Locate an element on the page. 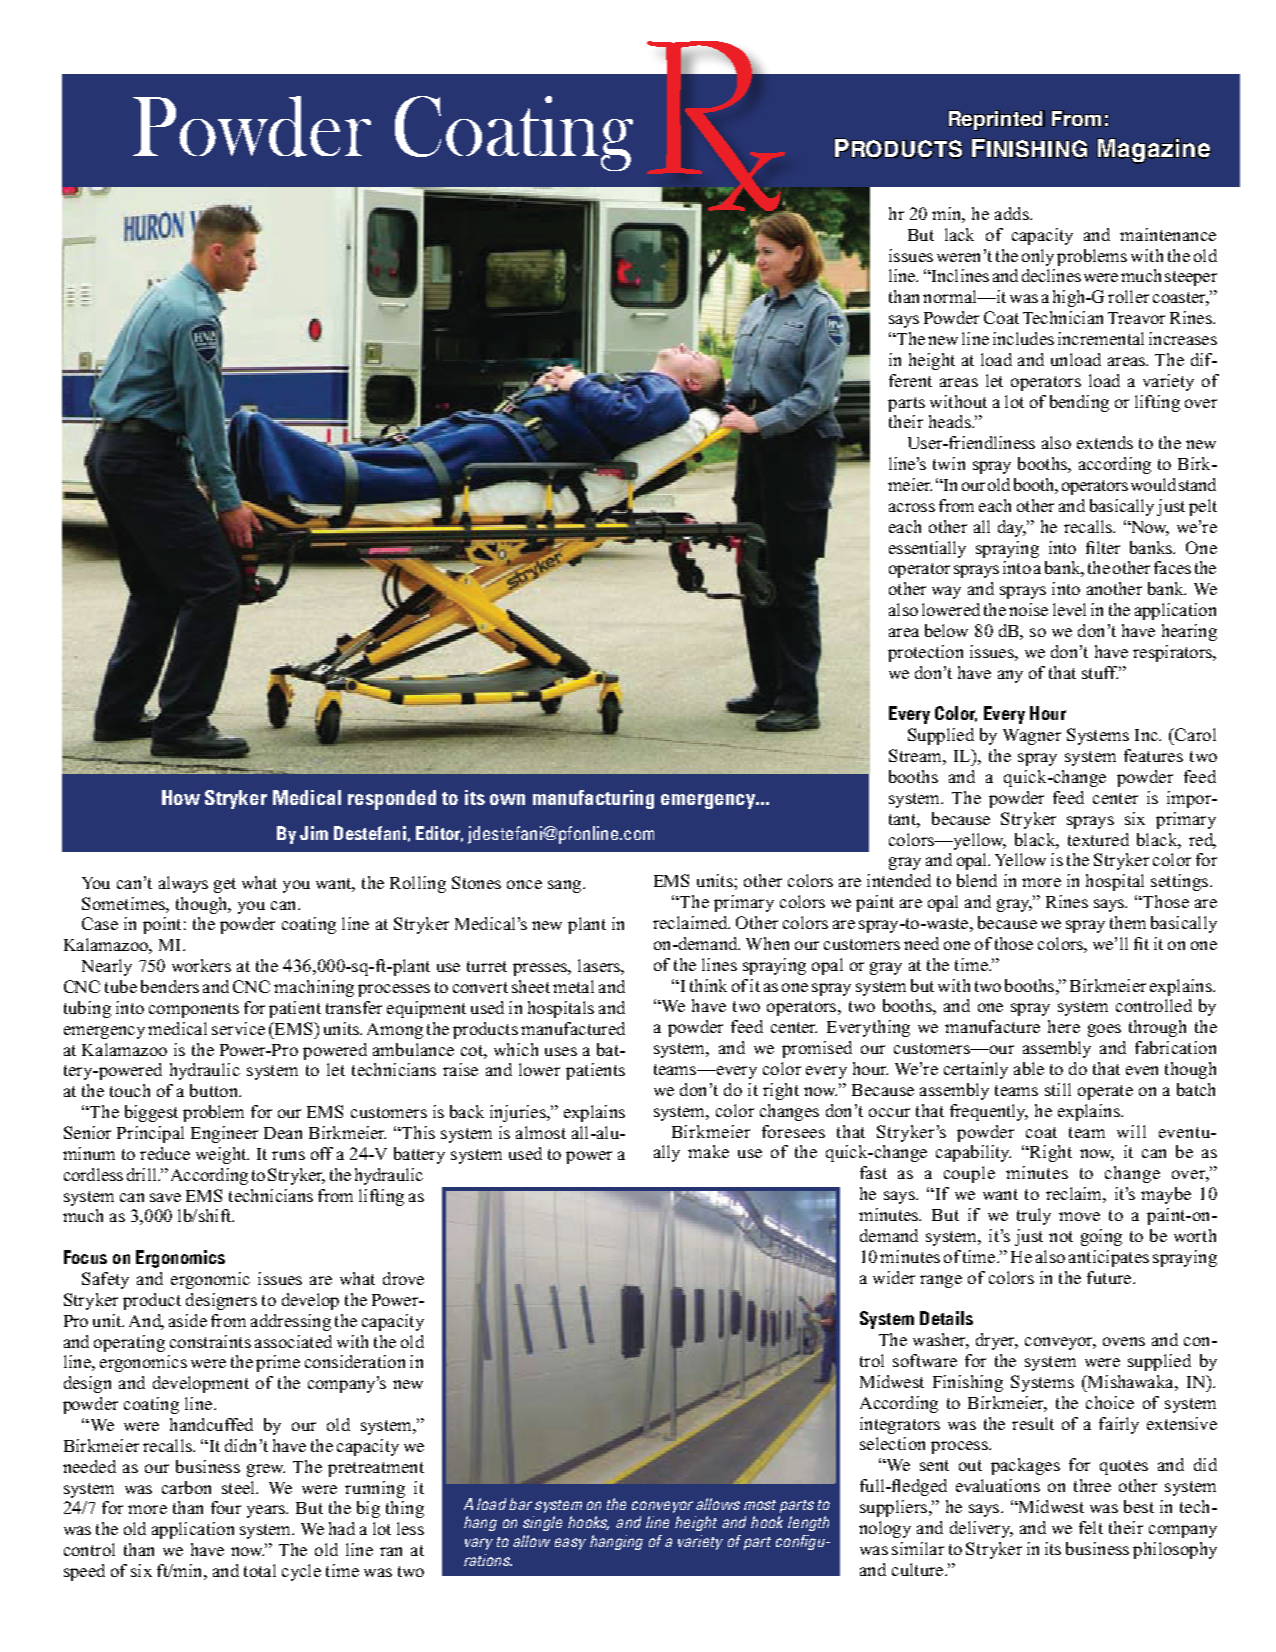 Image resolution: width=1276 pixels, height=1652 pixels. Jim is located at coordinates (314, 833).
